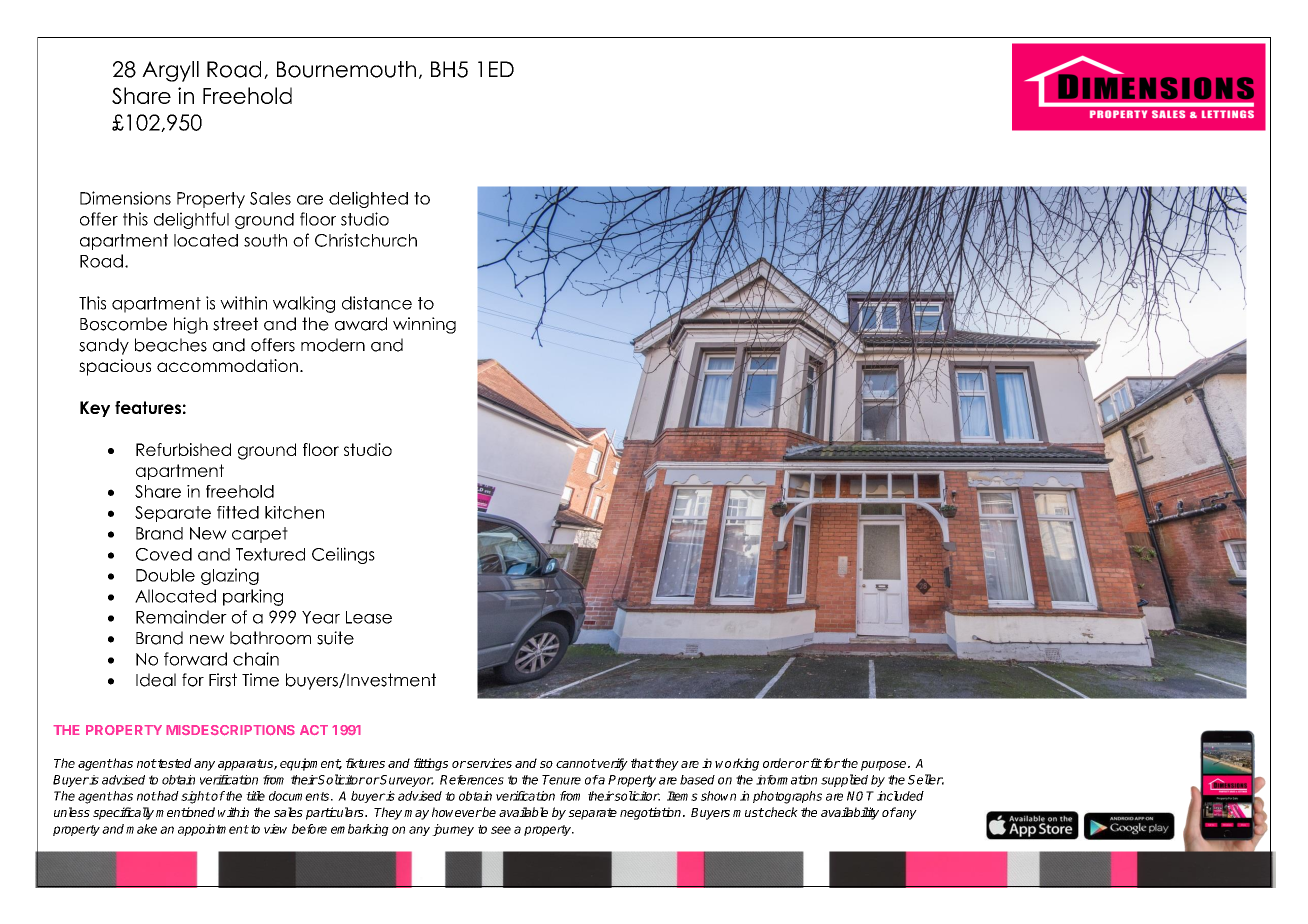  What do you see at coordinates (368, 199) in the document?
I see `delighted` at bounding box center [368, 199].
